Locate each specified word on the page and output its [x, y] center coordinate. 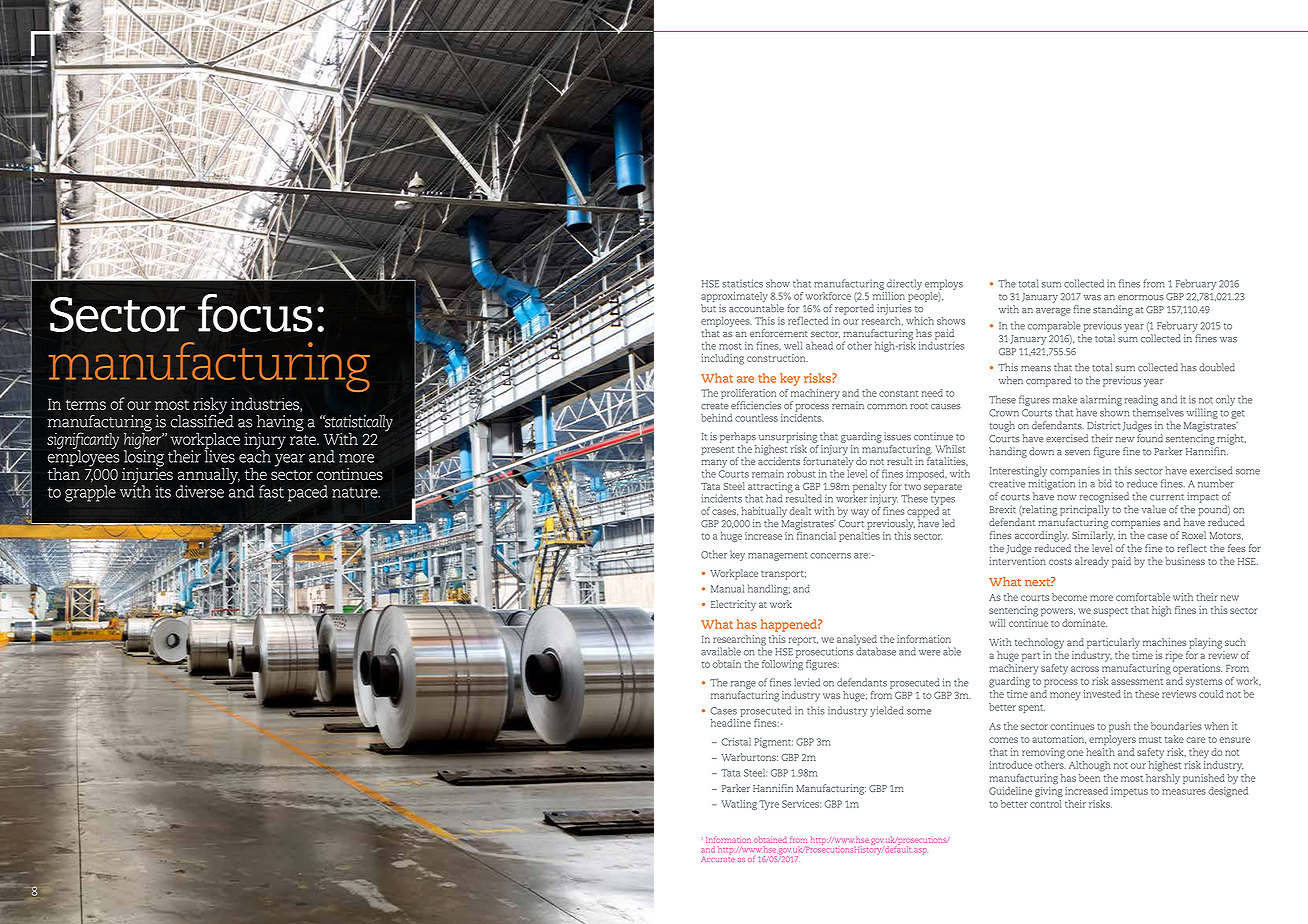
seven [1077, 453]
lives [219, 455]
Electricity [733, 605]
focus [255, 312]
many [714, 464]
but [708, 308]
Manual [727, 589]
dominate [1084, 623]
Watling [739, 805]
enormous [1141, 298]
